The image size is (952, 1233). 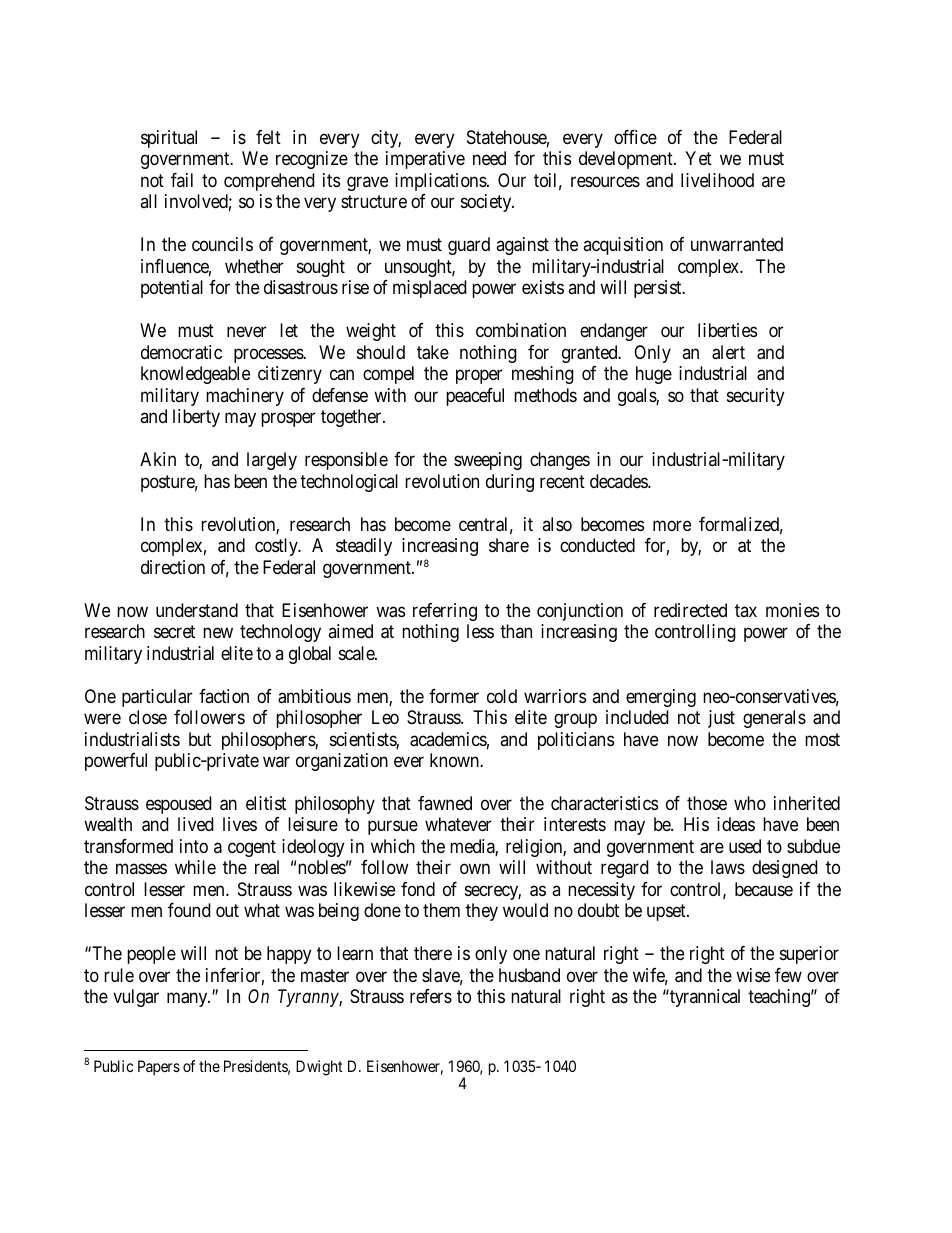 What do you see at coordinates (717, 180) in the screenshot?
I see `livelihood` at bounding box center [717, 180].
